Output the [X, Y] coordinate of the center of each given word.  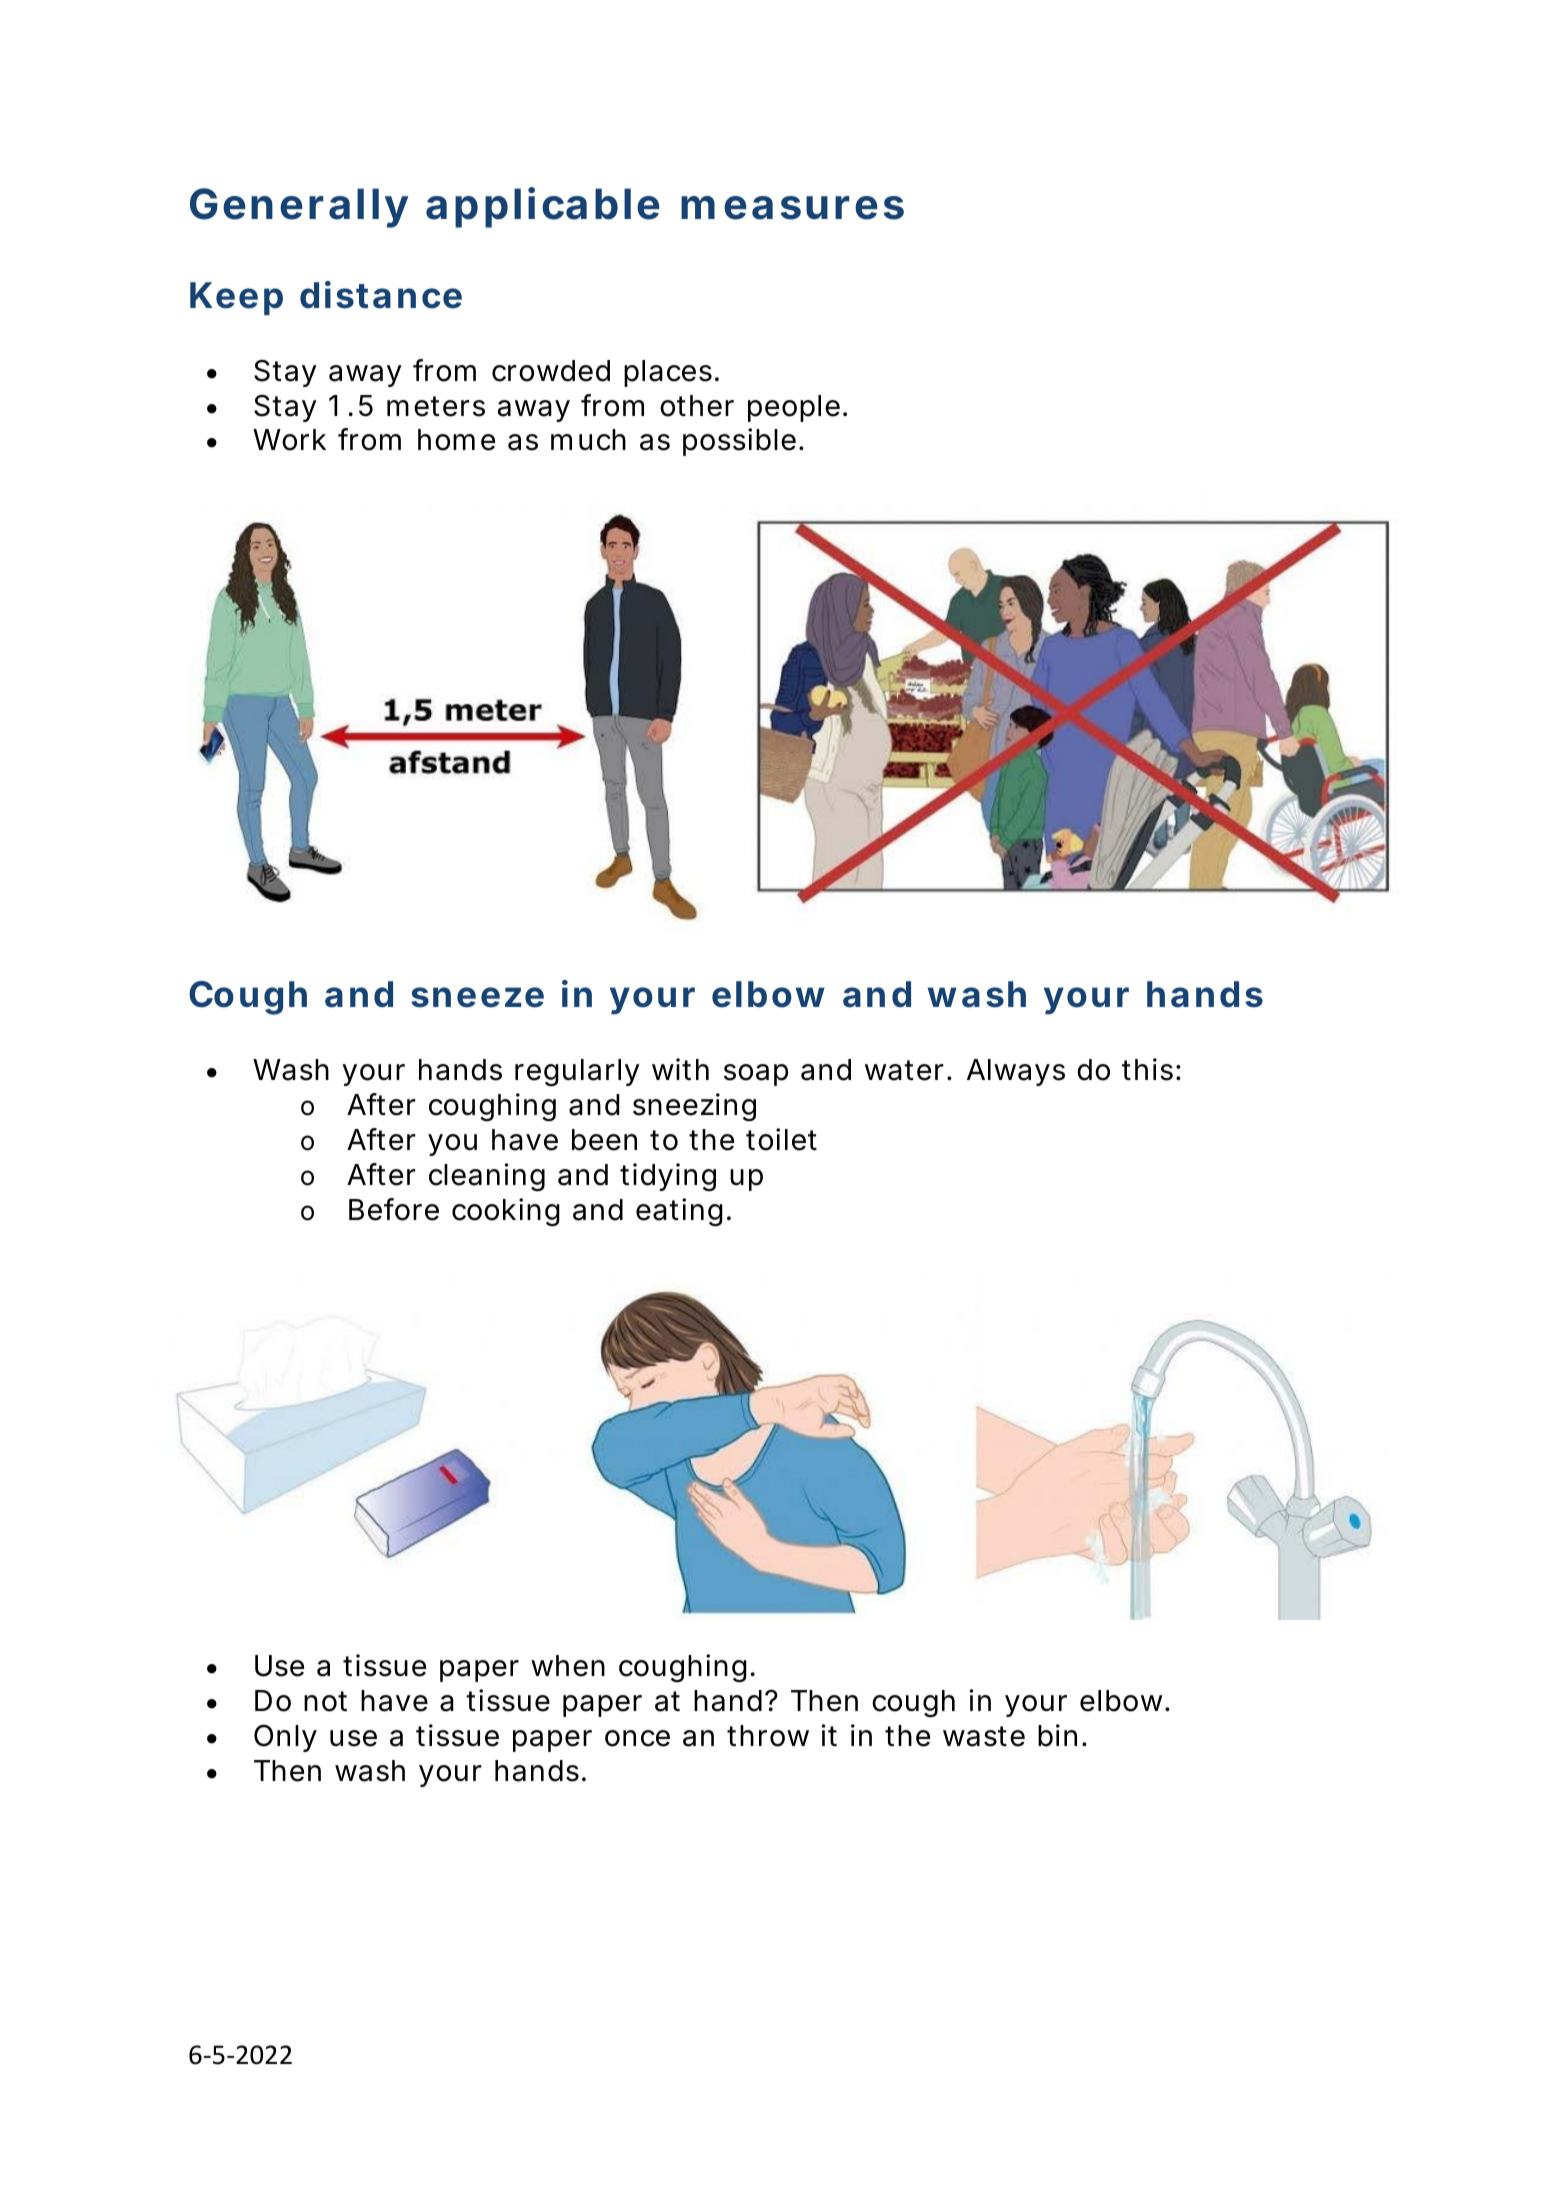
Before [394, 1209]
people [794, 408]
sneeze [477, 997]
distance [381, 295]
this [1147, 1069]
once [637, 1738]
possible [739, 442]
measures [792, 208]
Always [1016, 1072]
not [325, 1701]
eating [679, 1212]
